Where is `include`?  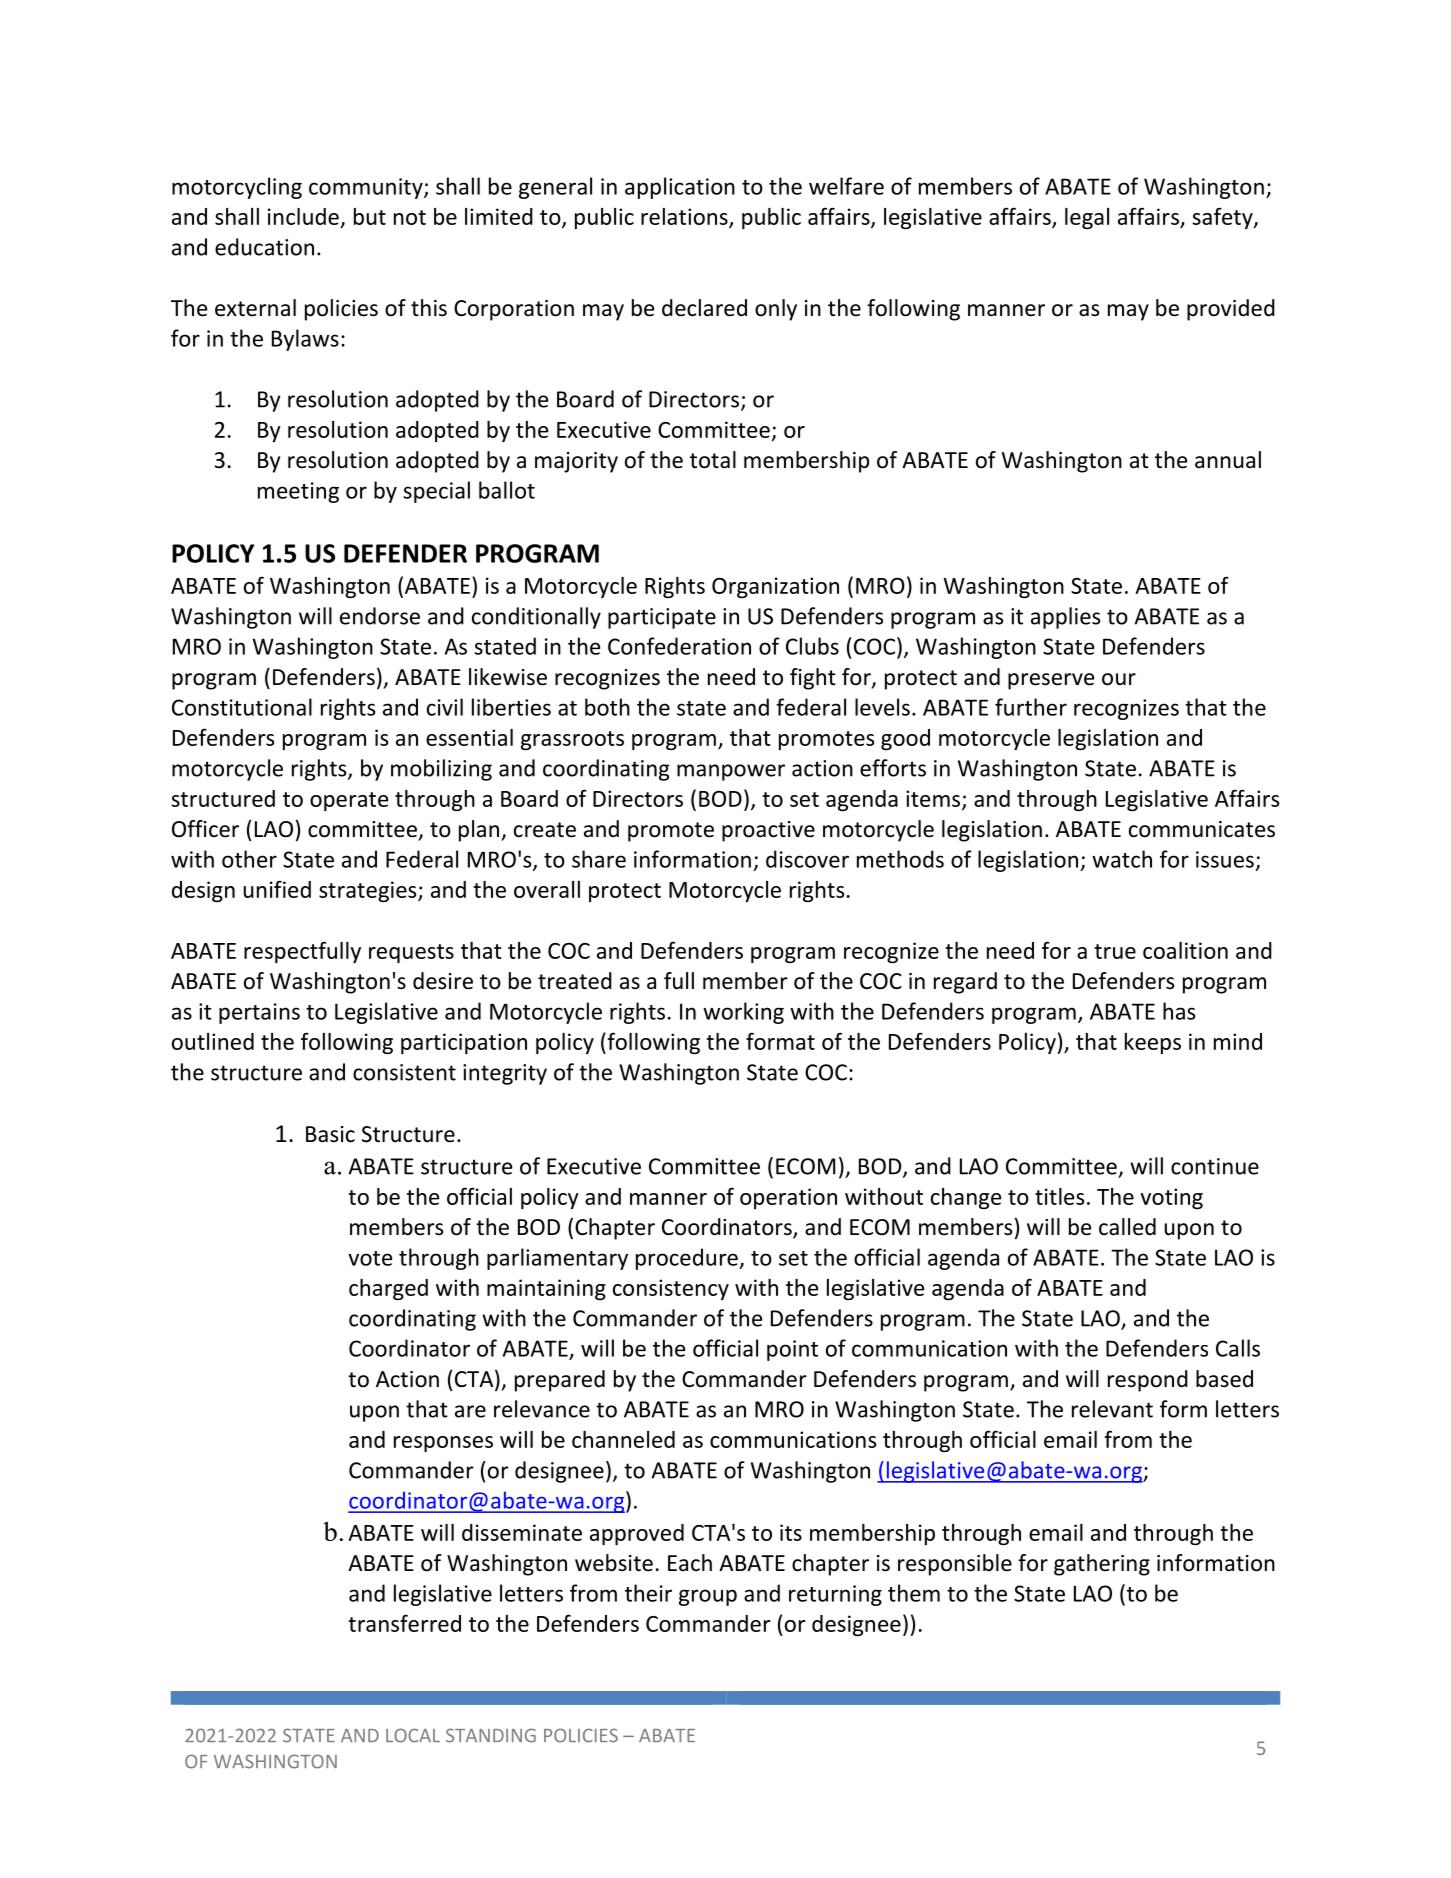 include is located at coordinates (303, 216).
